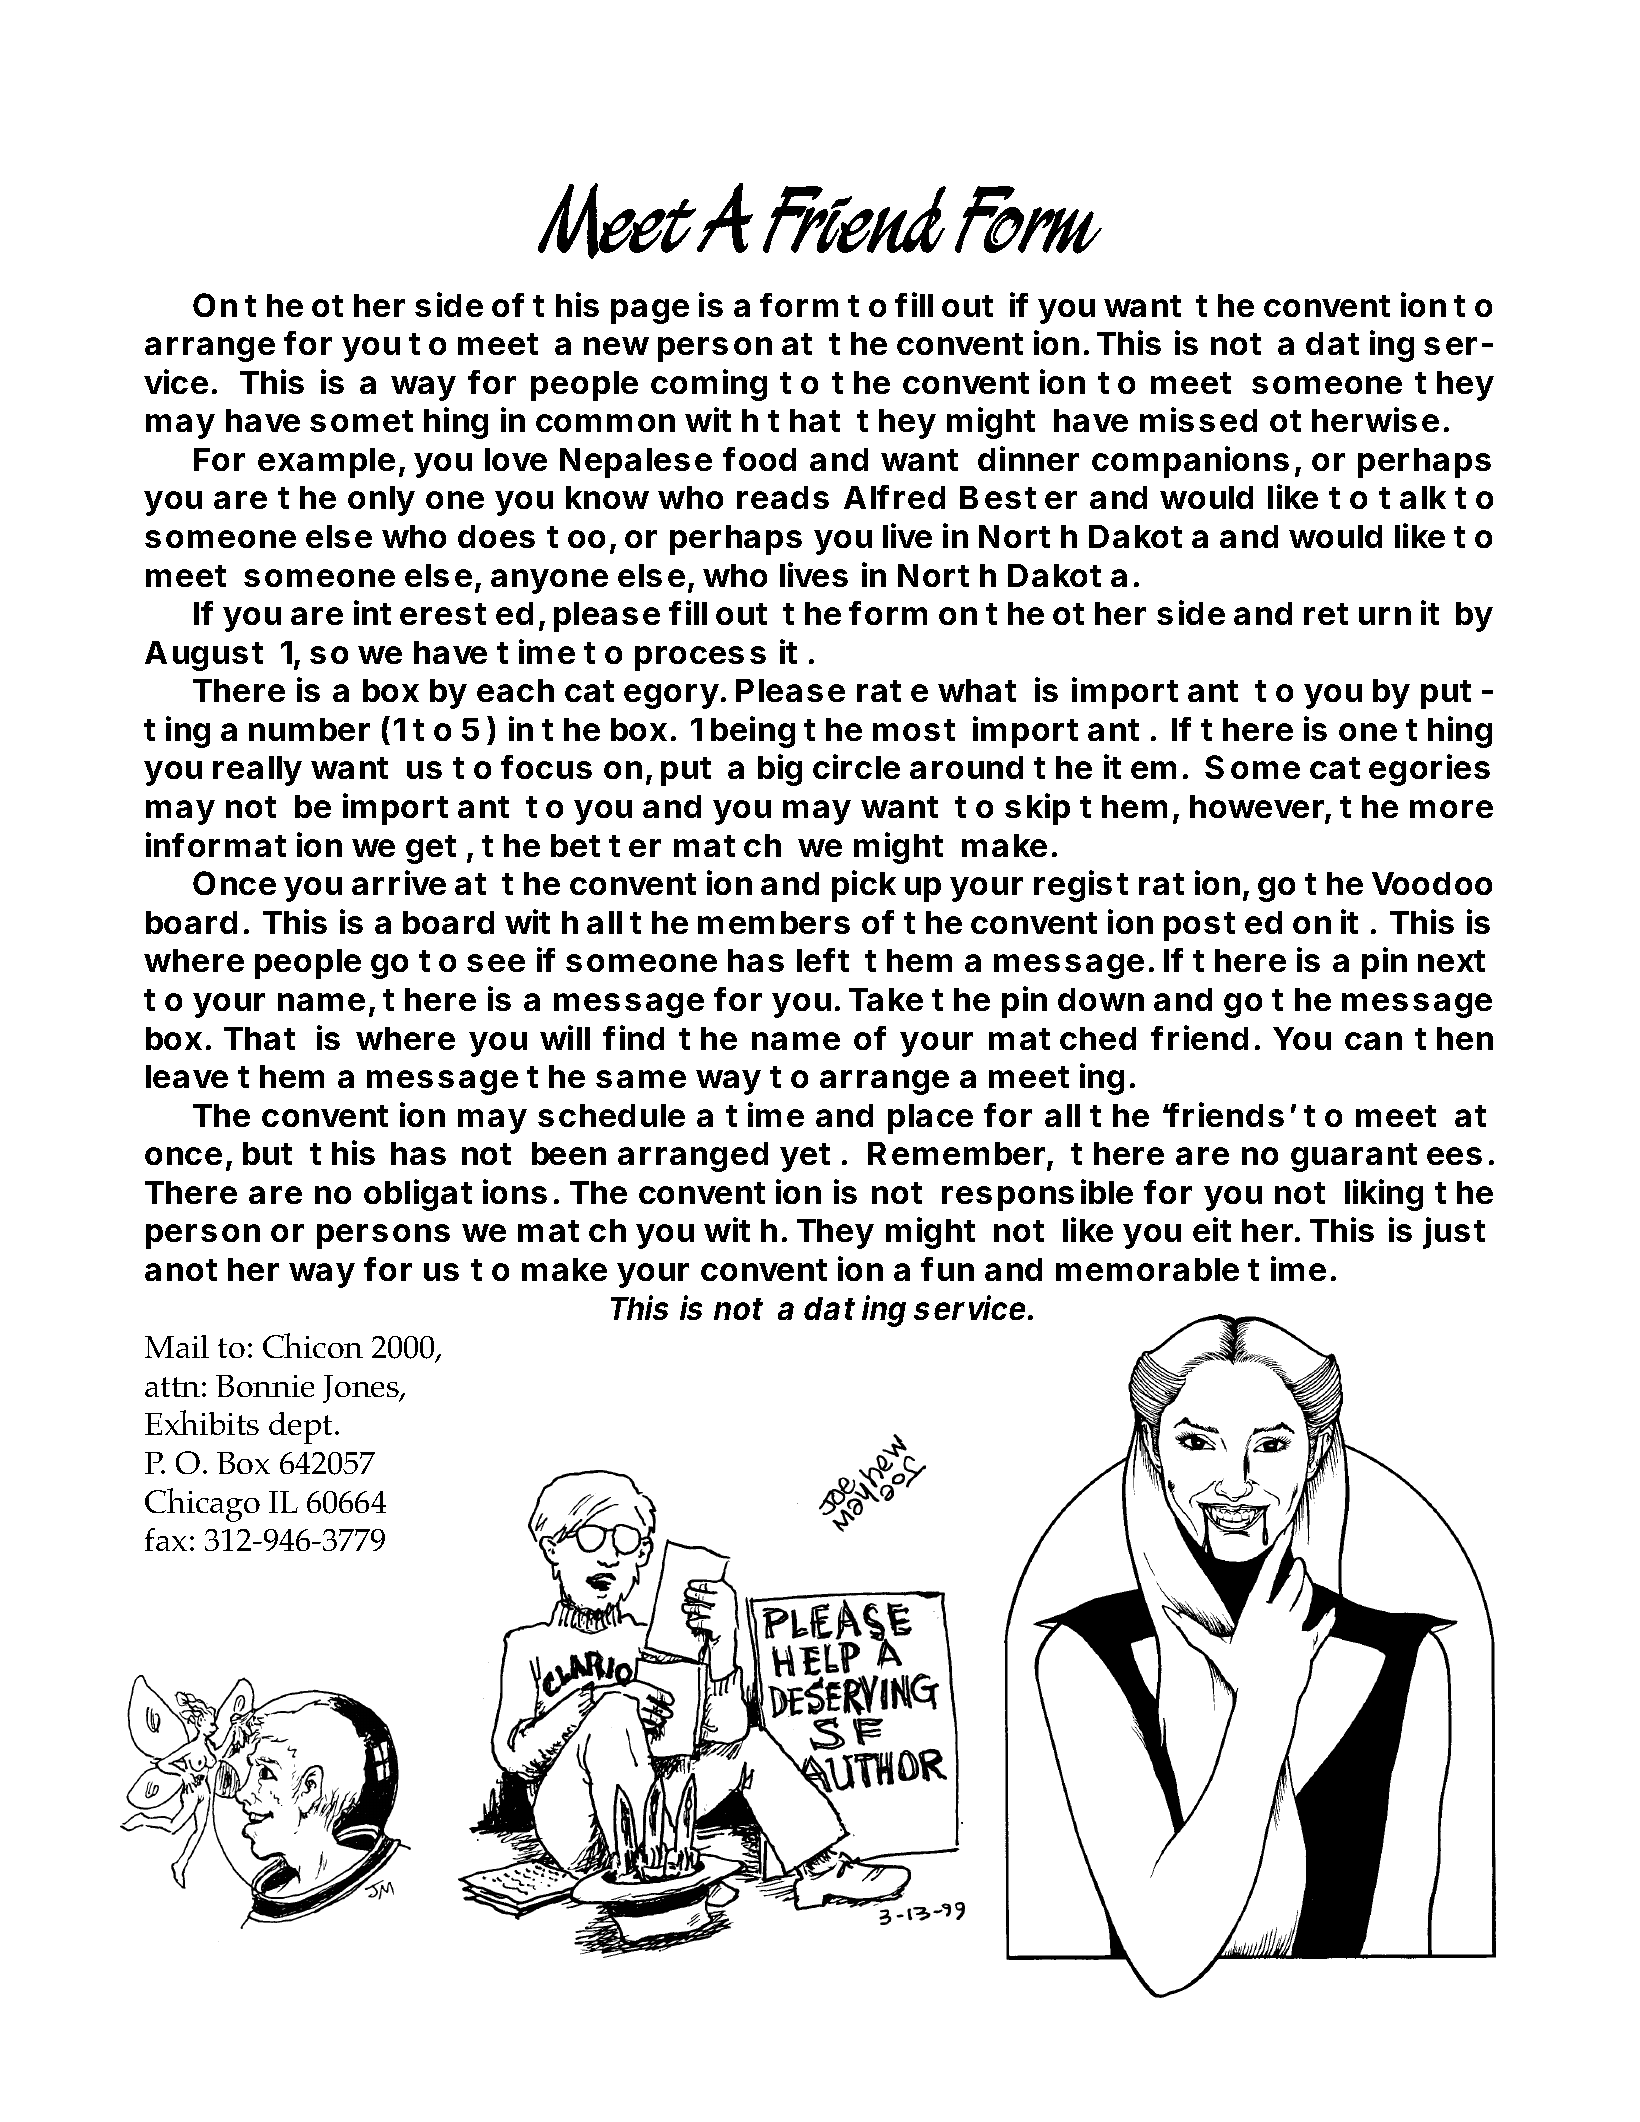  What do you see at coordinates (267, 1153) in the screenshot?
I see `but` at bounding box center [267, 1153].
